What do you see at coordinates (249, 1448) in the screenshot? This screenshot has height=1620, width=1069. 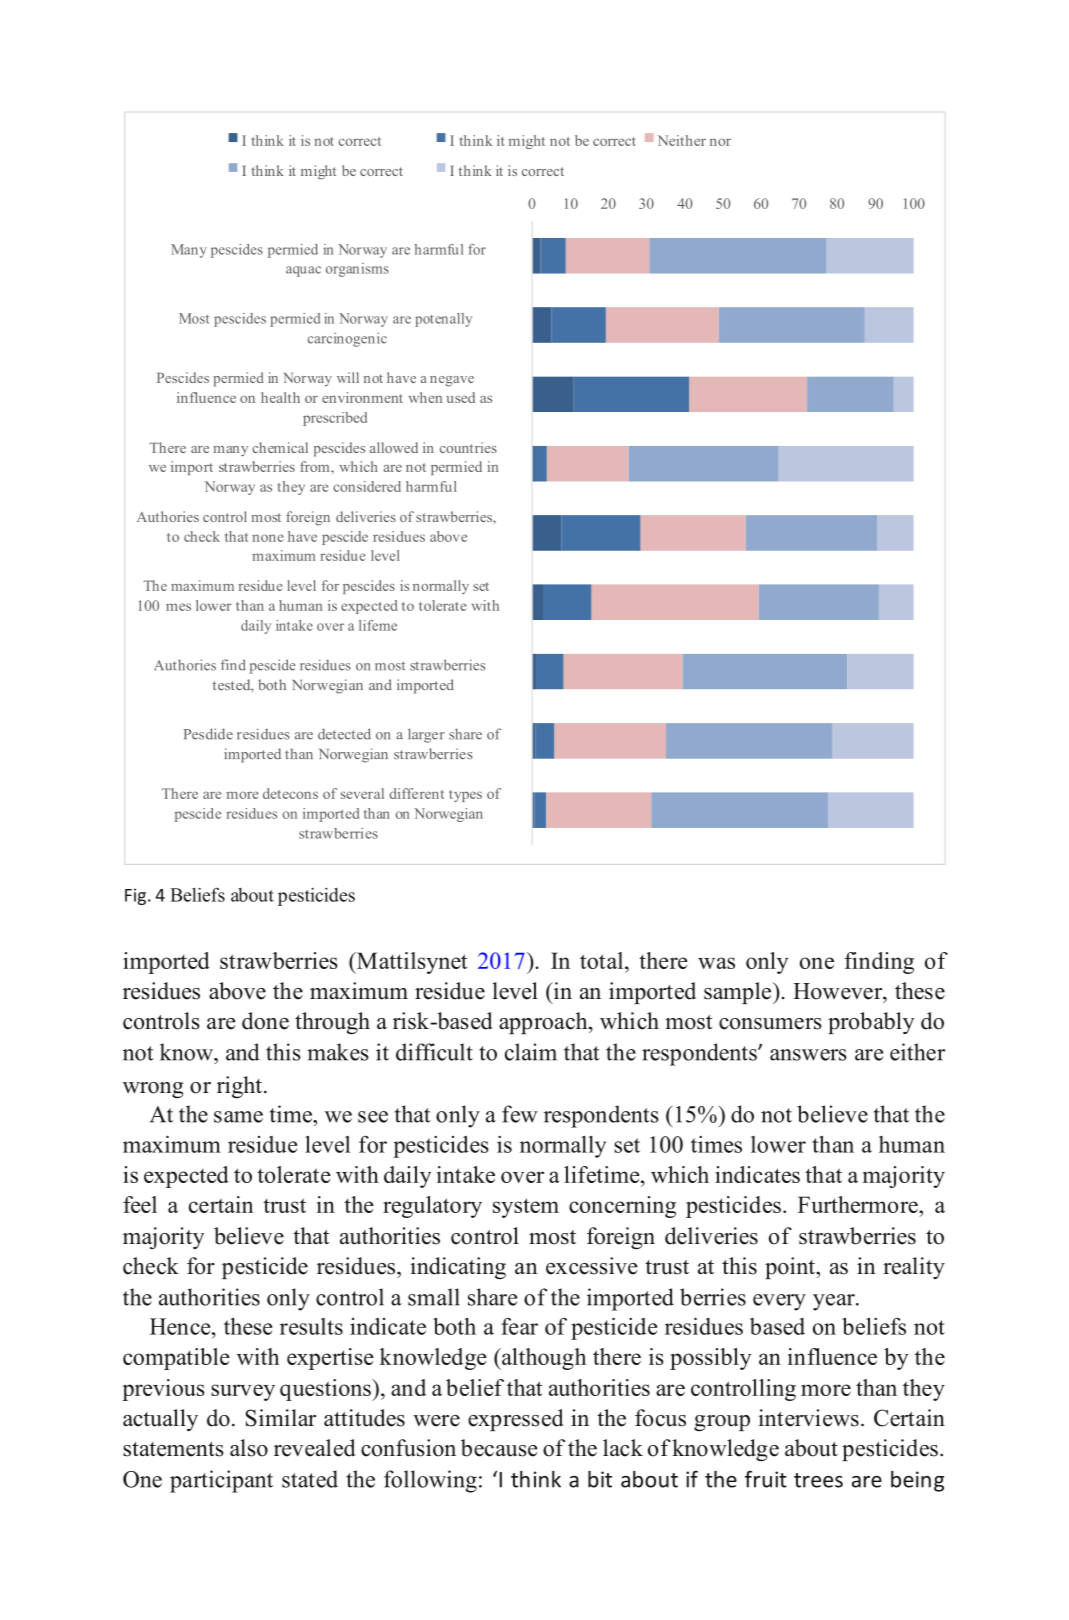 I see `also` at bounding box center [249, 1448].
